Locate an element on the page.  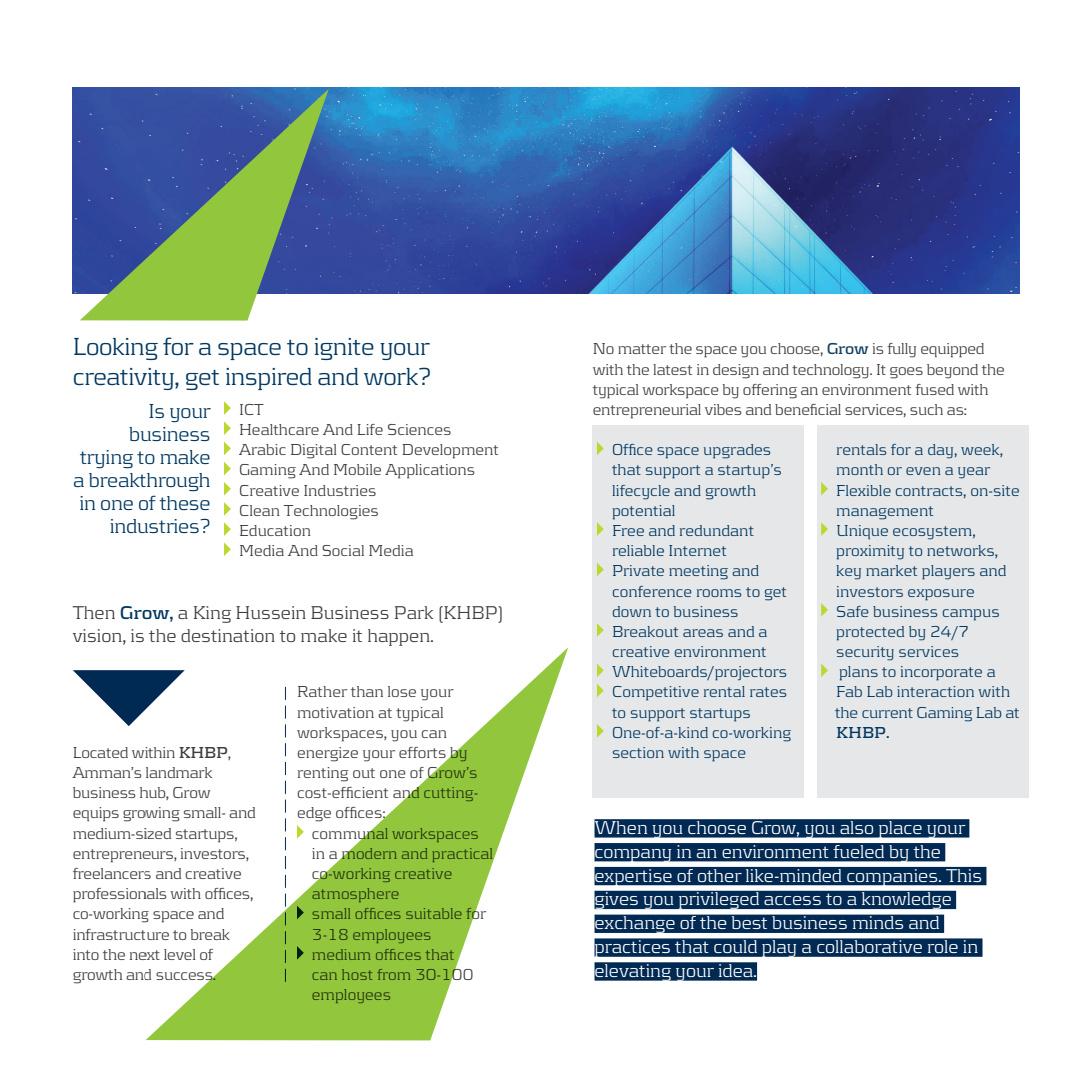
destination is located at coordinates (228, 635).
